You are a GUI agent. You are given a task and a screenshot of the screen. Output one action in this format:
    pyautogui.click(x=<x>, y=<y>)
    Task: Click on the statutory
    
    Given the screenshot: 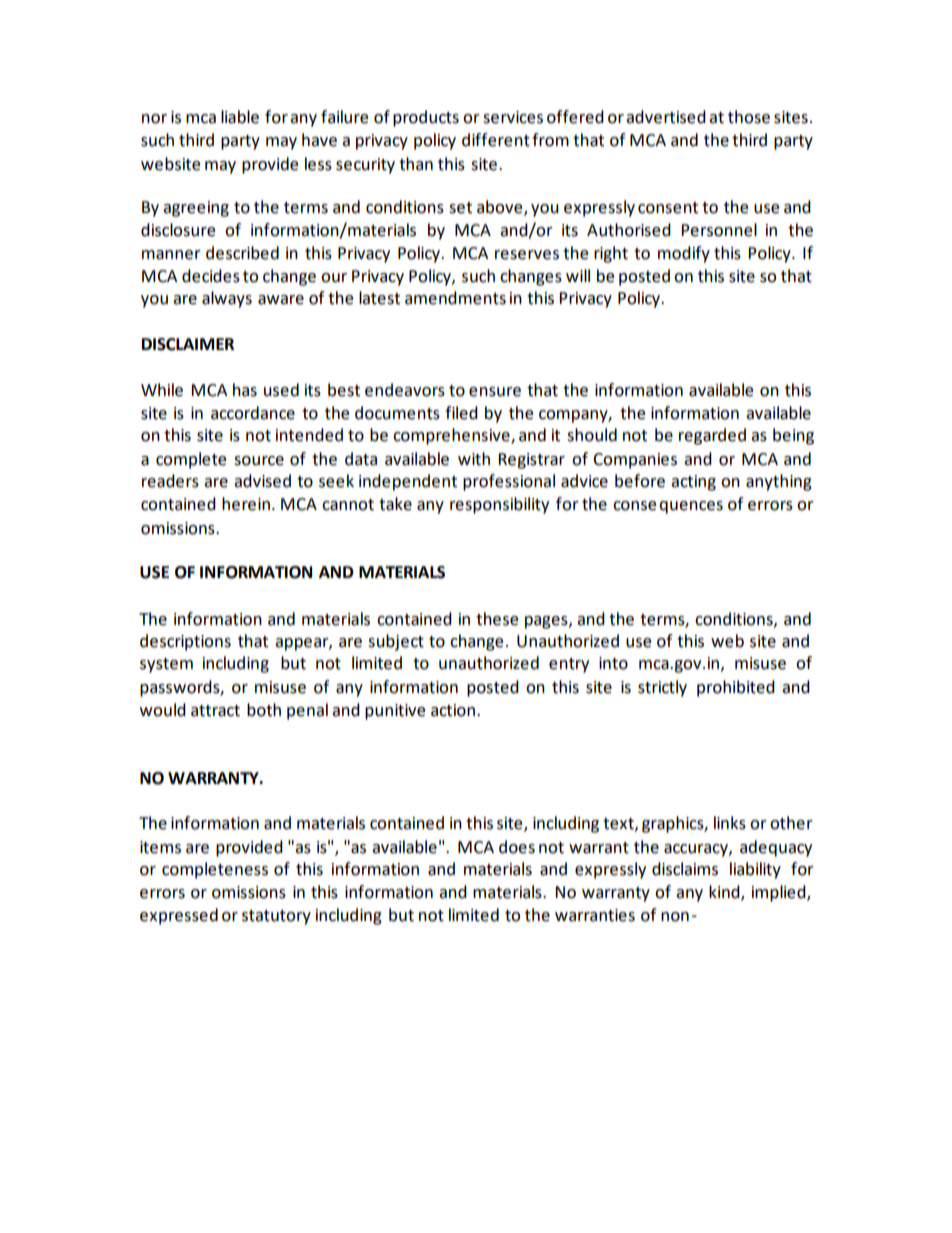 What is the action you would take?
    pyautogui.click(x=276, y=917)
